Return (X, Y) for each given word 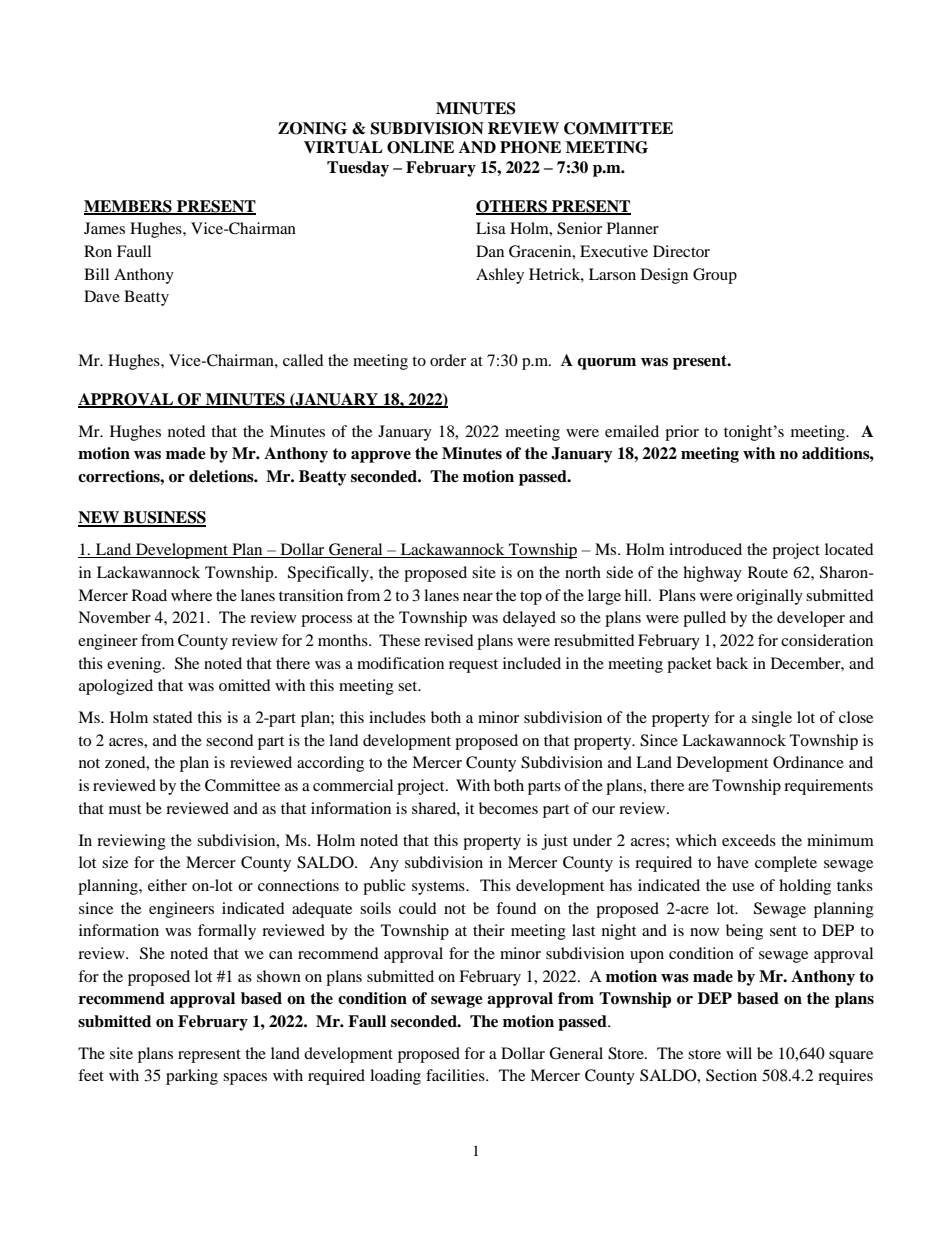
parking (192, 1077)
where (191, 595)
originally (769, 597)
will (739, 1053)
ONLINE (420, 147)
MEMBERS (129, 207)
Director (681, 251)
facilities (456, 1075)
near (478, 597)
